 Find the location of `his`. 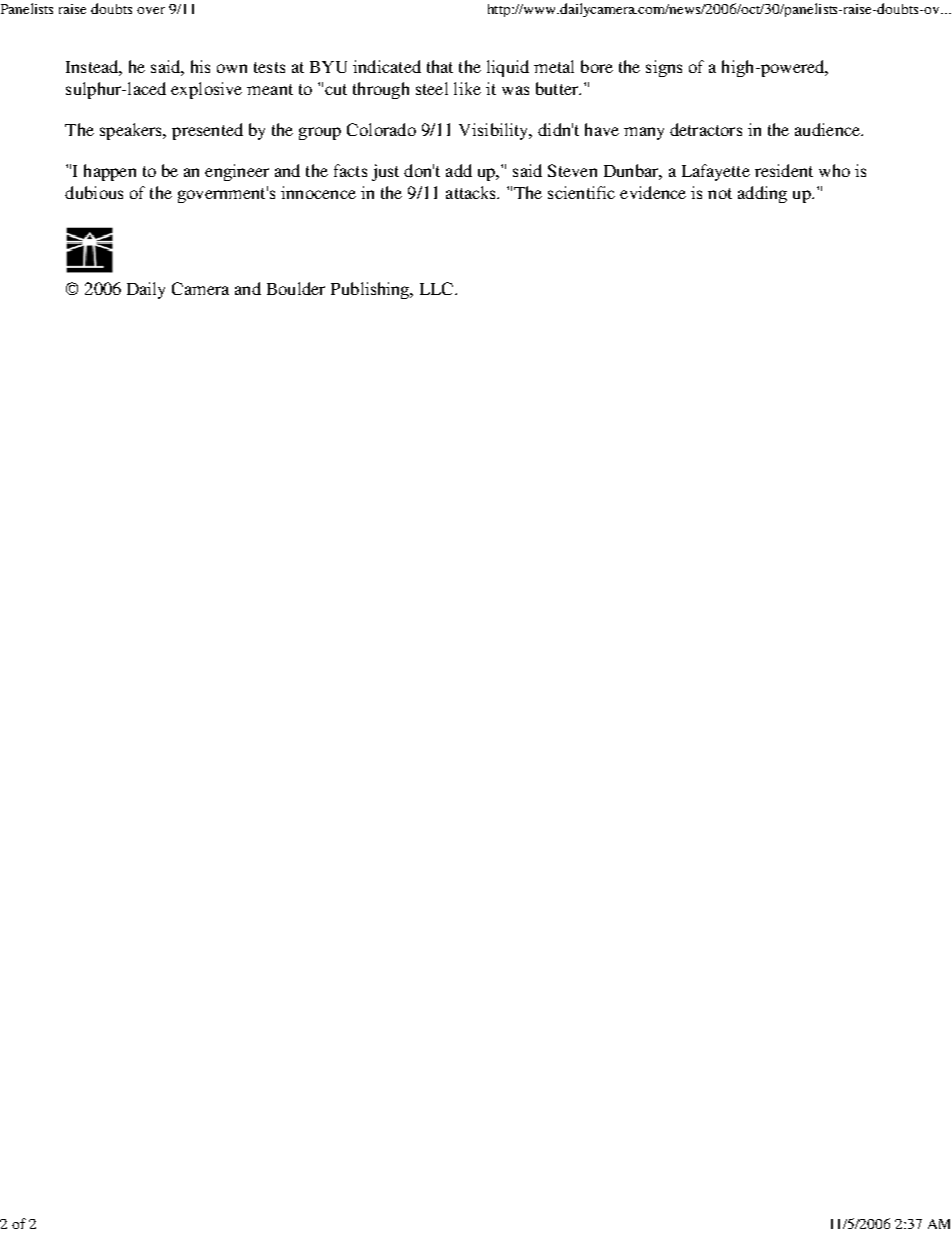

his is located at coordinates (200, 66).
